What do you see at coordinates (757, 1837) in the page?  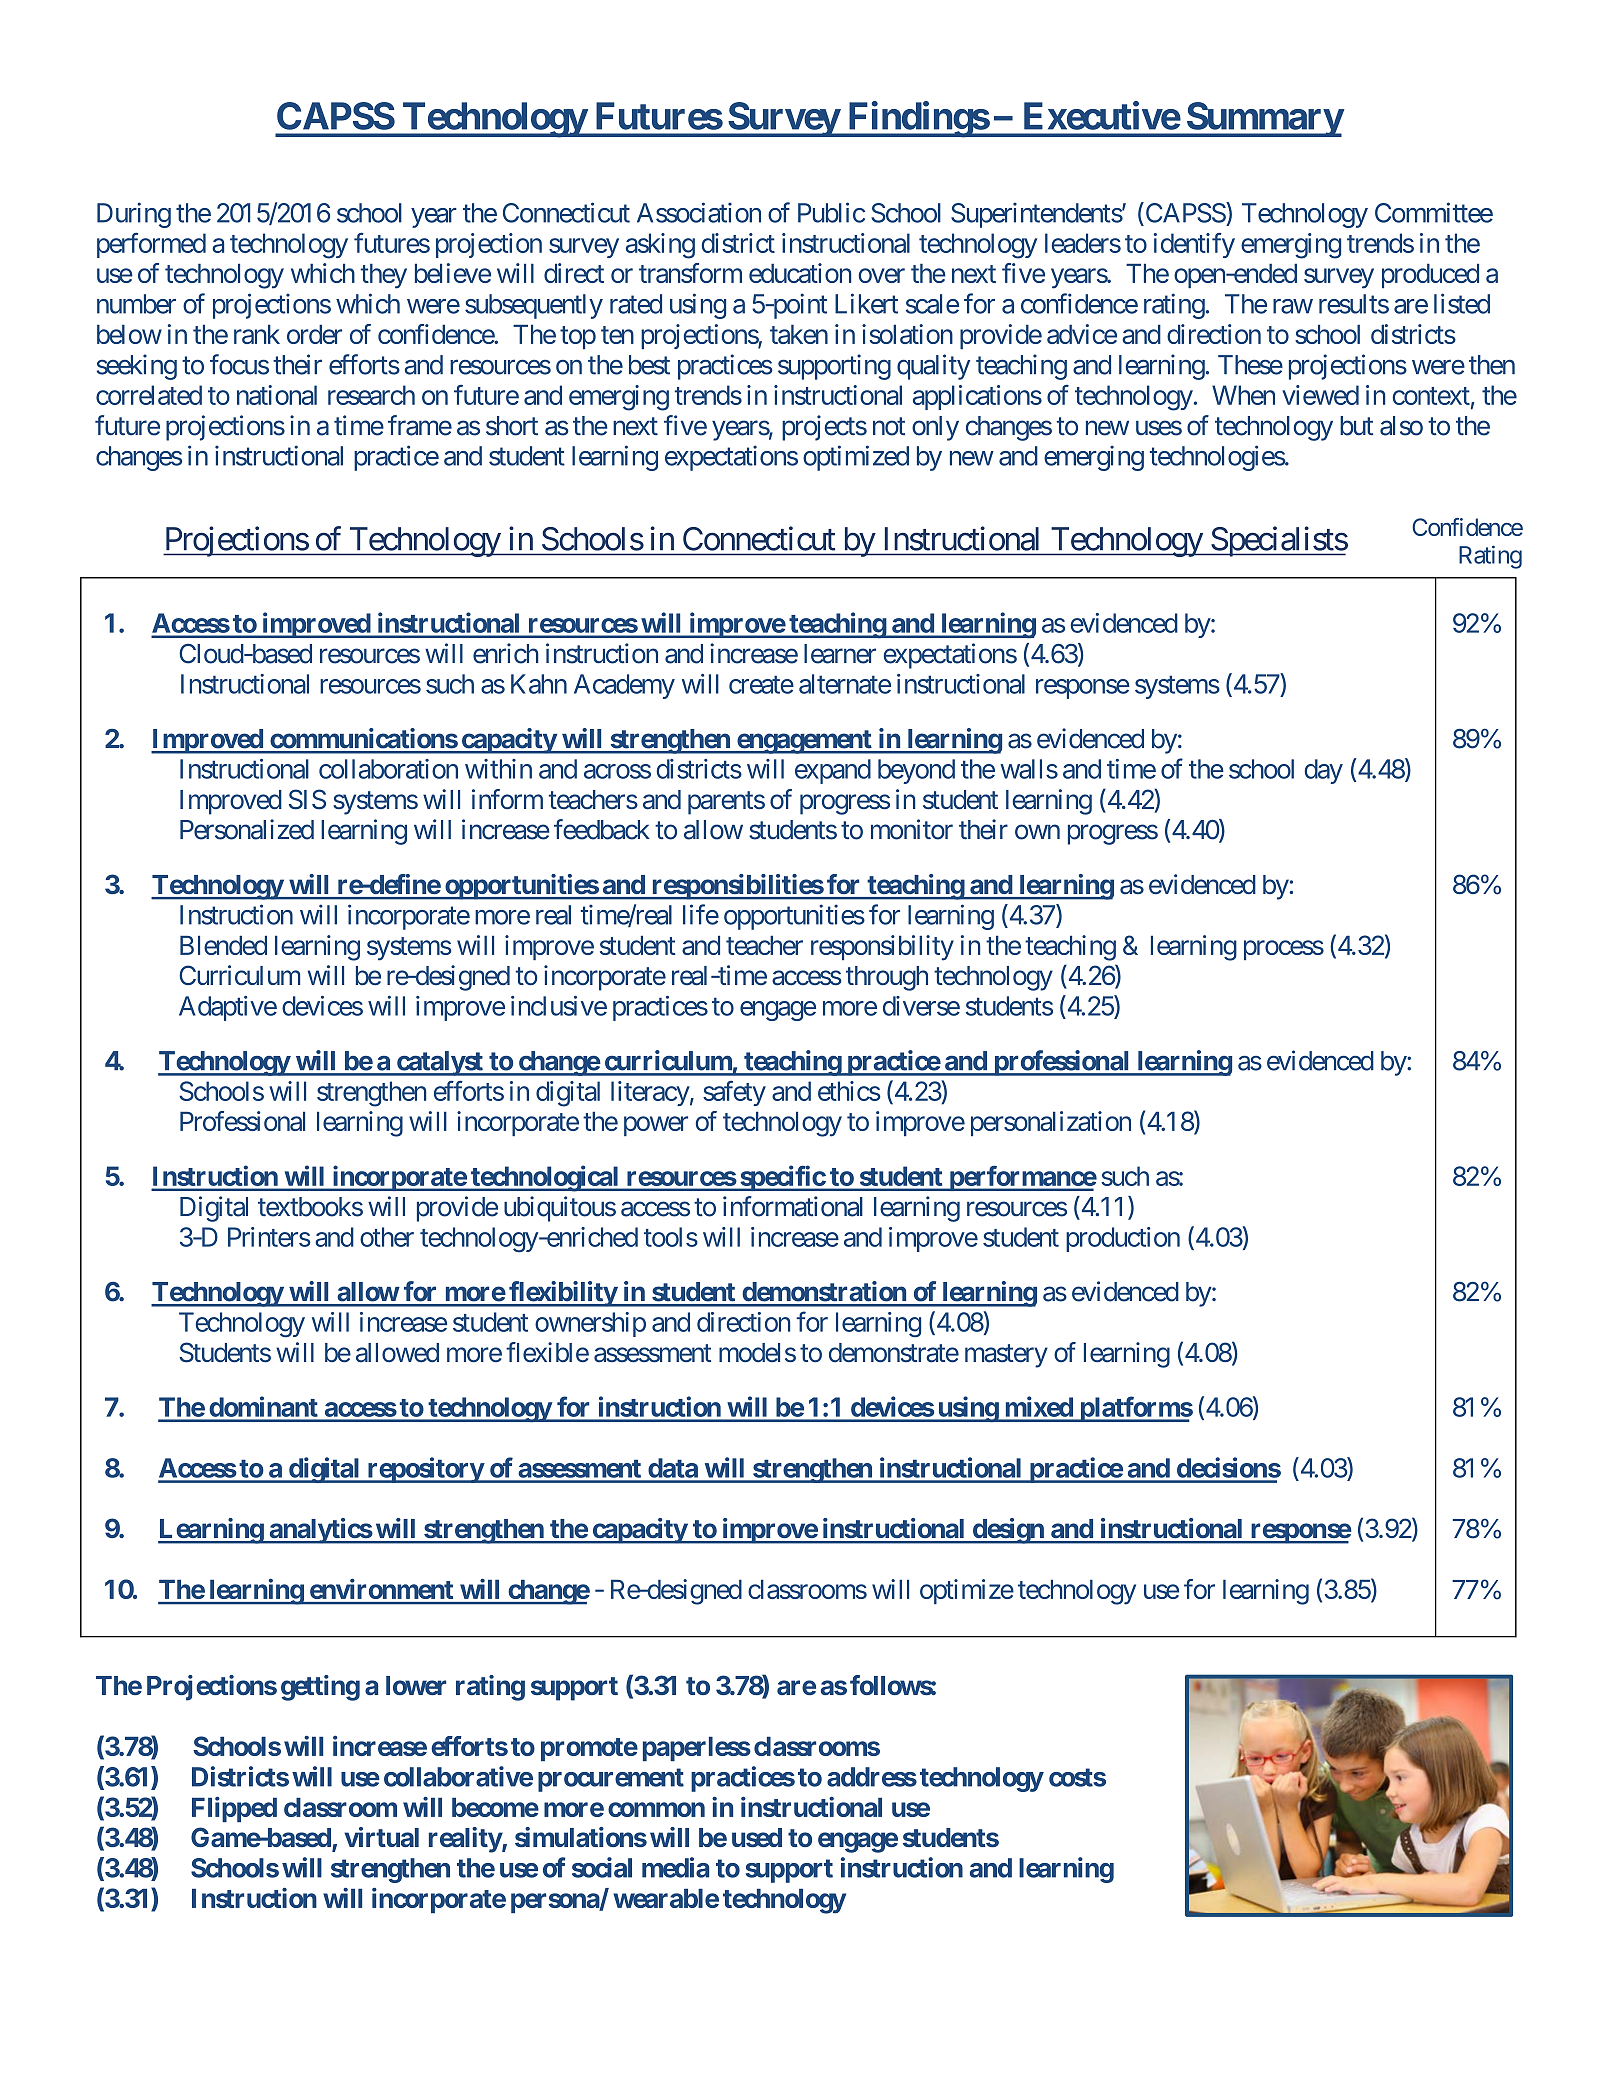 I see `used` at bounding box center [757, 1837].
